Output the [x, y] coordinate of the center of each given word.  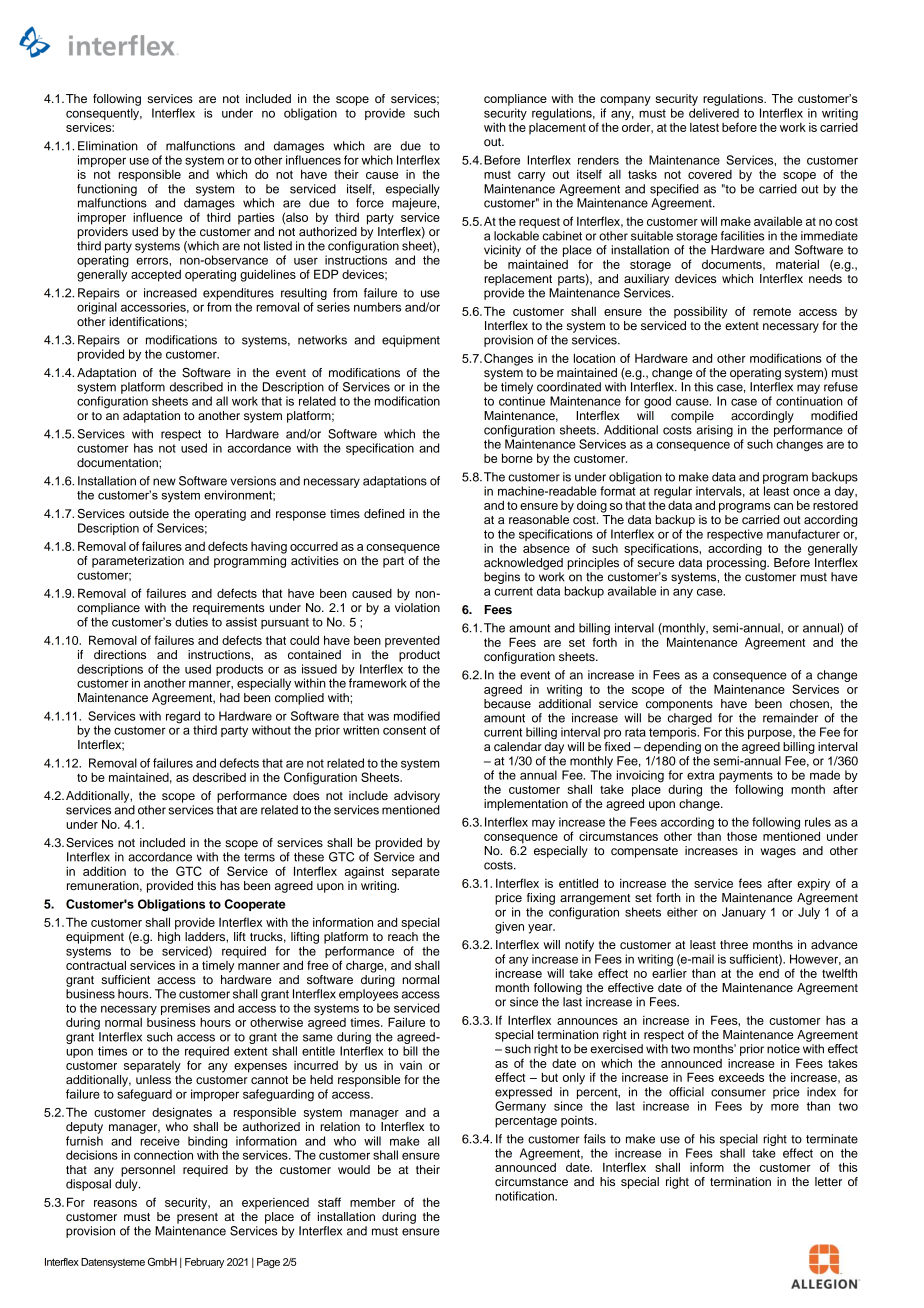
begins [502, 578]
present [197, 1218]
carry [531, 177]
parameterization [138, 562]
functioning [107, 190]
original [97, 308]
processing [737, 562]
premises [185, 1009]
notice [783, 1049]
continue [522, 401]
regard [183, 718]
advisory [417, 797]
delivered [714, 113]
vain [411, 1065]
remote [772, 311]
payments [746, 778]
